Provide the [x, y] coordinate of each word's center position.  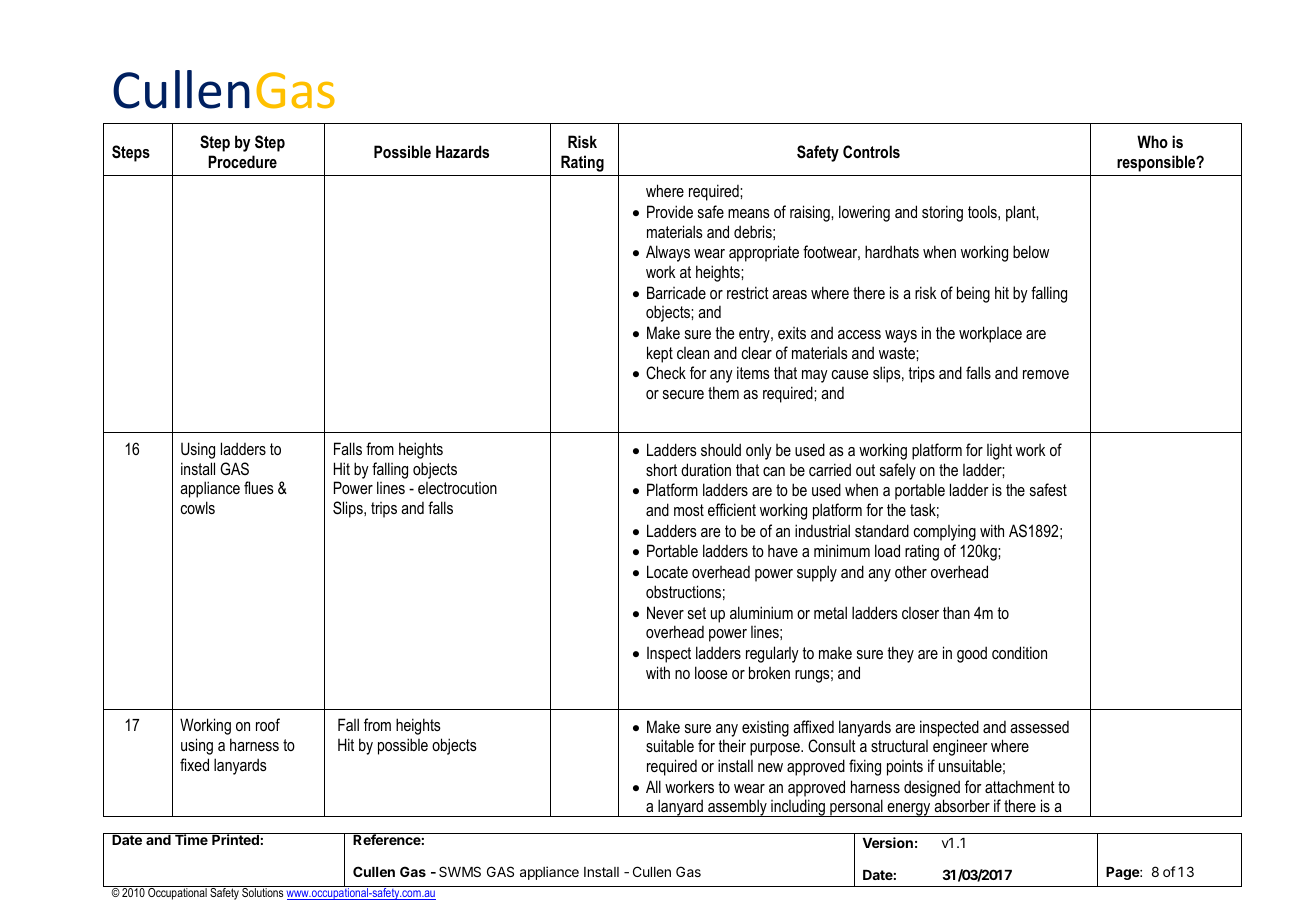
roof [268, 724]
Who [1152, 141]
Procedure [242, 161]
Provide [670, 211]
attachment [1020, 786]
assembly [737, 808]
